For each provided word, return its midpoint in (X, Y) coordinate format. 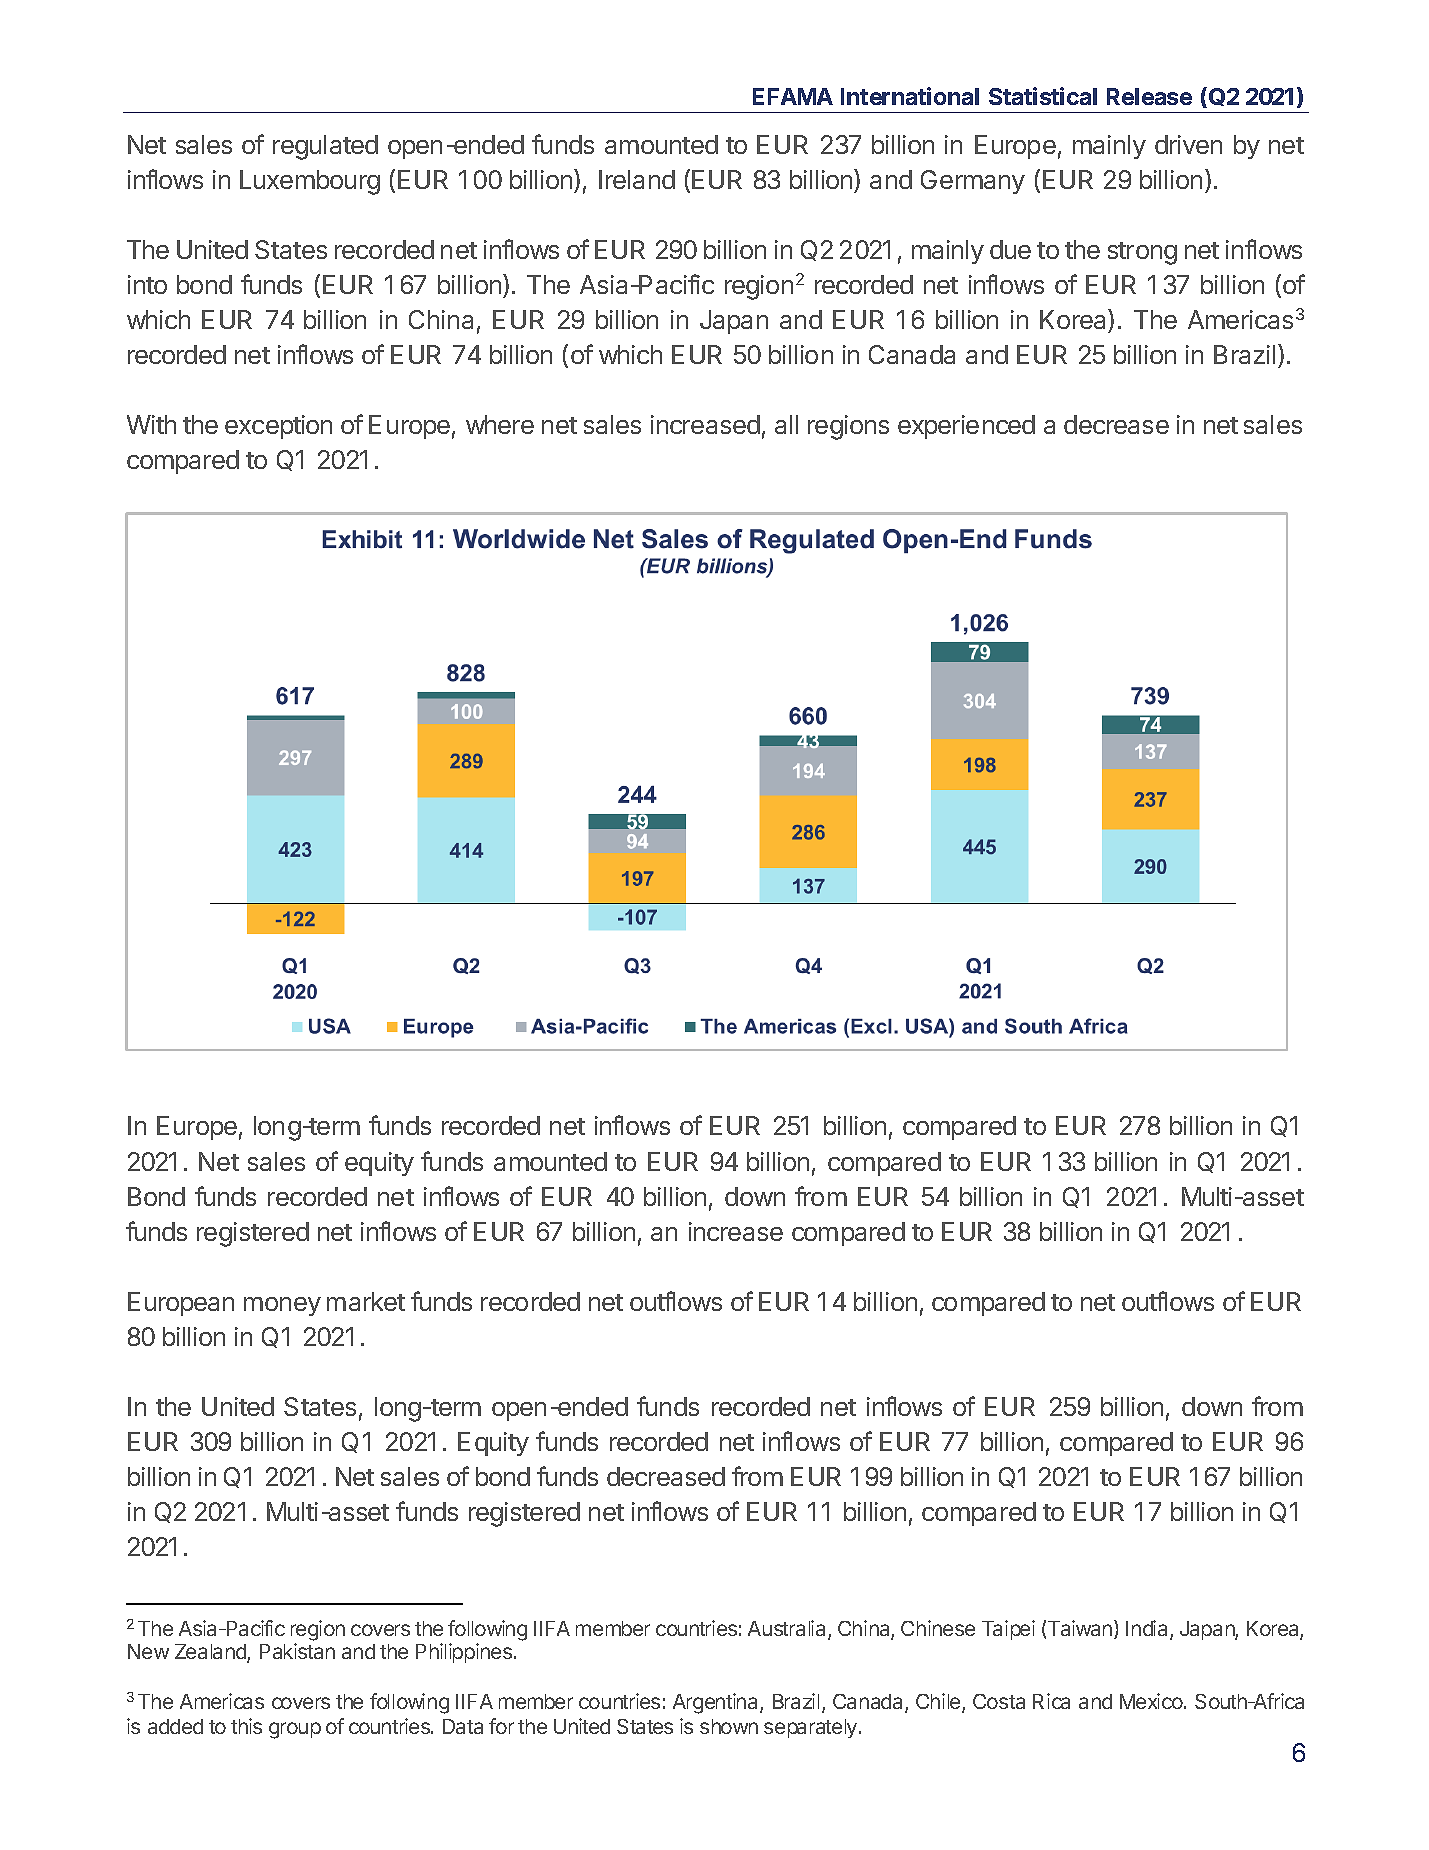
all (786, 424)
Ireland (637, 179)
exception (278, 427)
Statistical (1043, 96)
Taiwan (1080, 1628)
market (366, 1301)
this (246, 1726)
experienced (966, 427)
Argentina (717, 1703)
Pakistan (297, 1651)
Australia (788, 1629)
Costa (999, 1701)
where (500, 424)
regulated (325, 147)
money (282, 1306)
